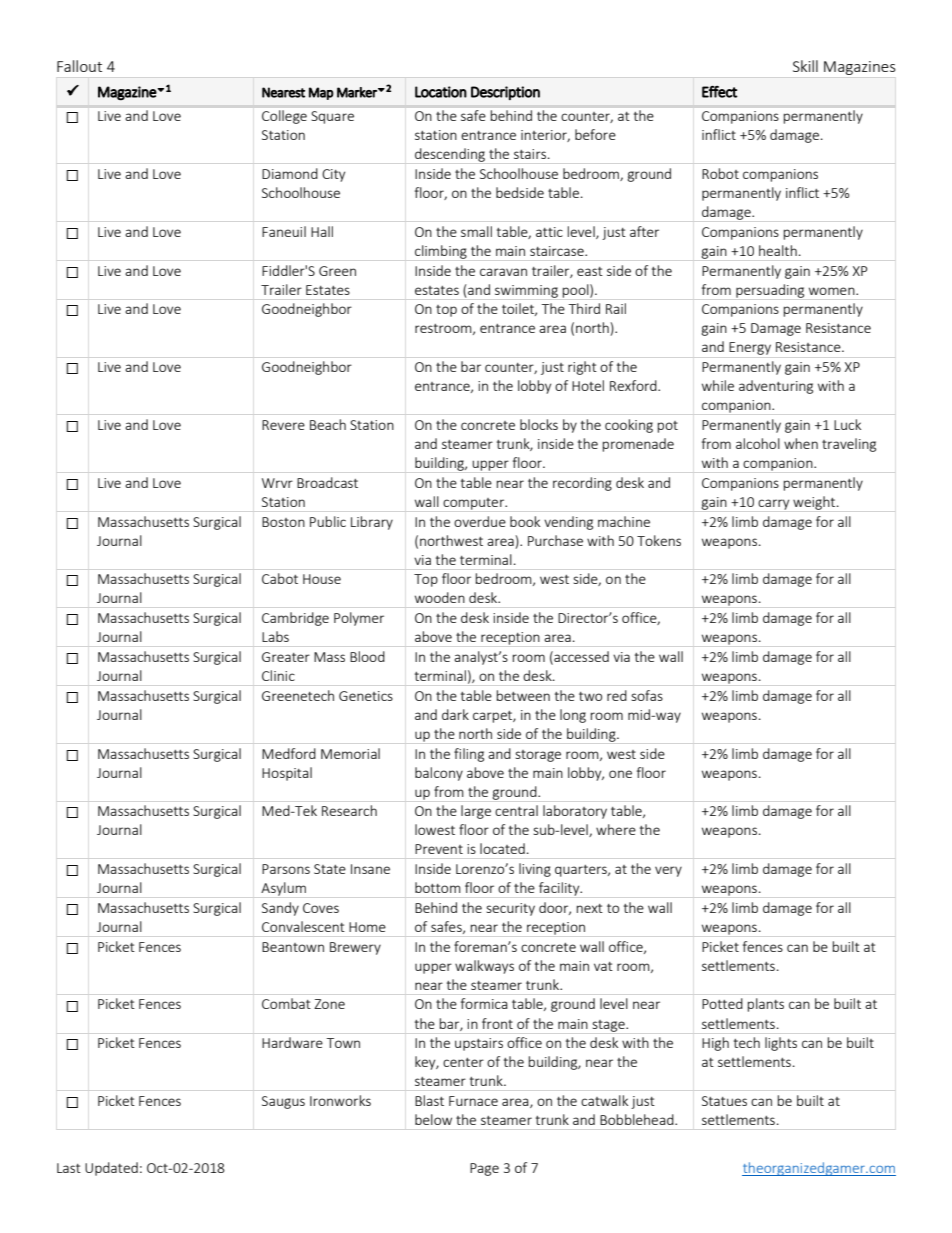 Image resolution: width=952 pixels, height=1233 pixels. What do you see at coordinates (111, 1169) in the screenshot?
I see `Updated` at bounding box center [111, 1169].
